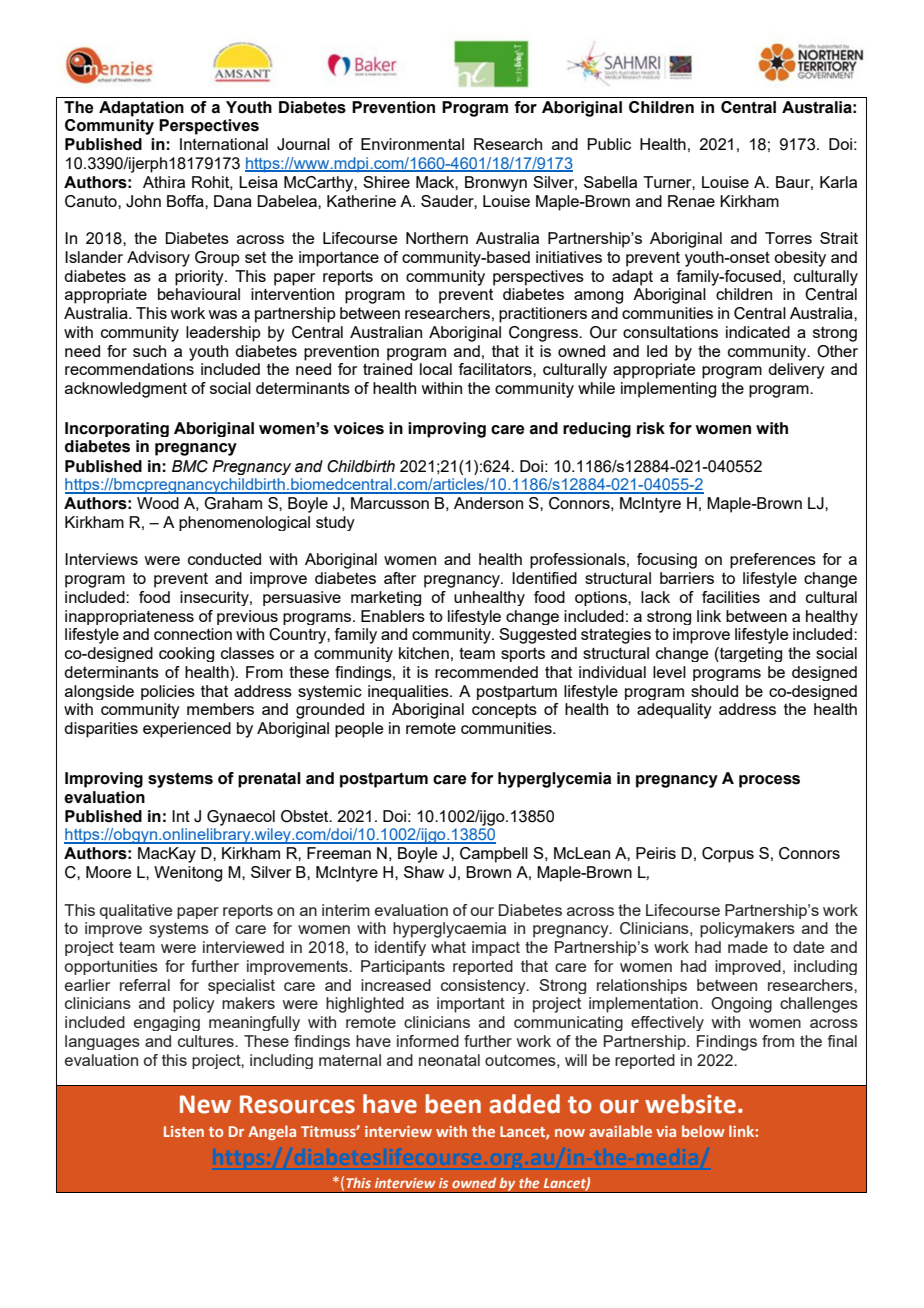 The width and height of the screenshot is (924, 1308). Describe the element at coordinates (143, 201) in the screenshot. I see `John` at that location.
